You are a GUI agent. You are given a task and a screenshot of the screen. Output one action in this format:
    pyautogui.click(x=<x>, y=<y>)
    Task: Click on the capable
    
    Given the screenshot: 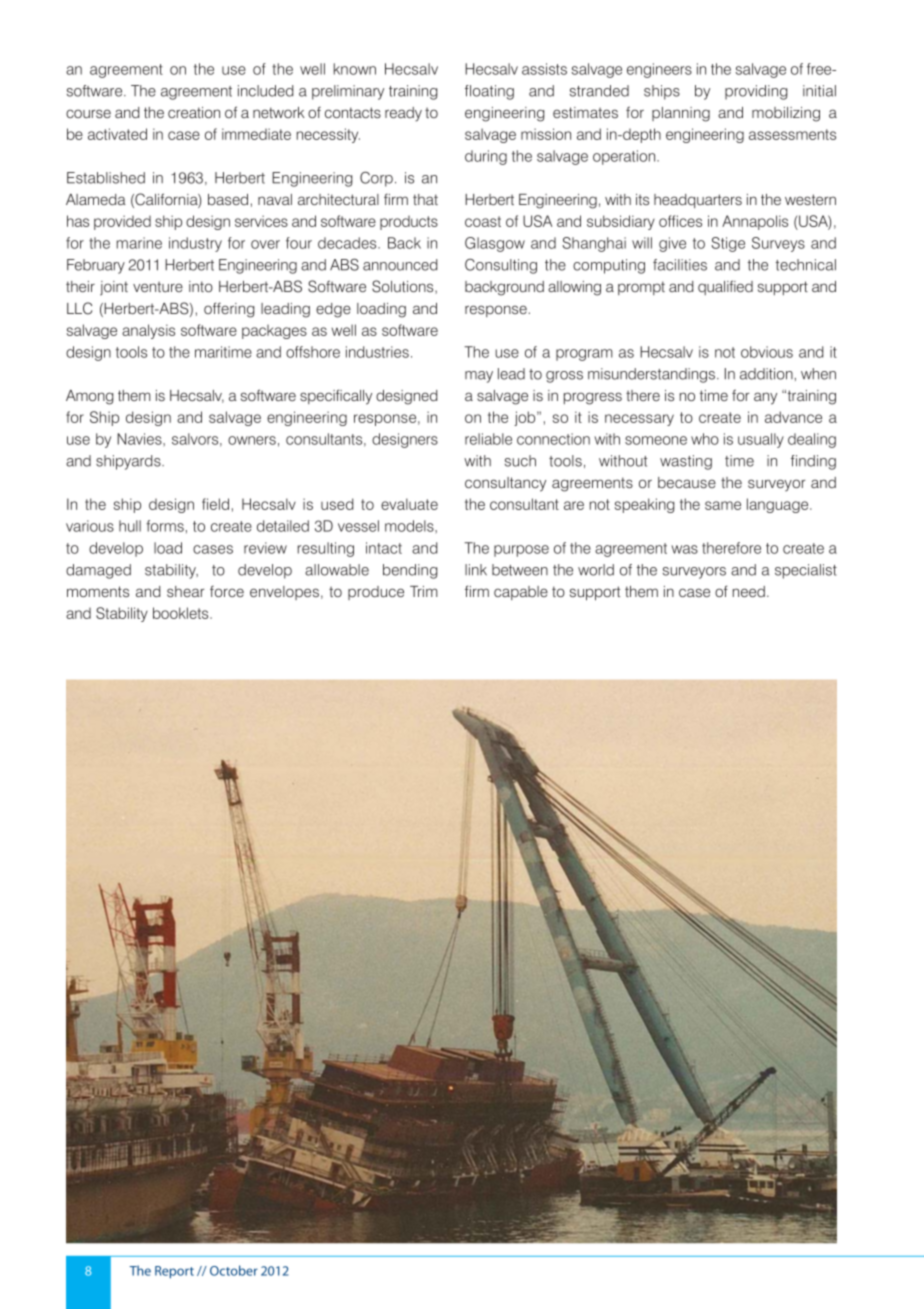 What is the action you would take?
    pyautogui.click(x=521, y=593)
